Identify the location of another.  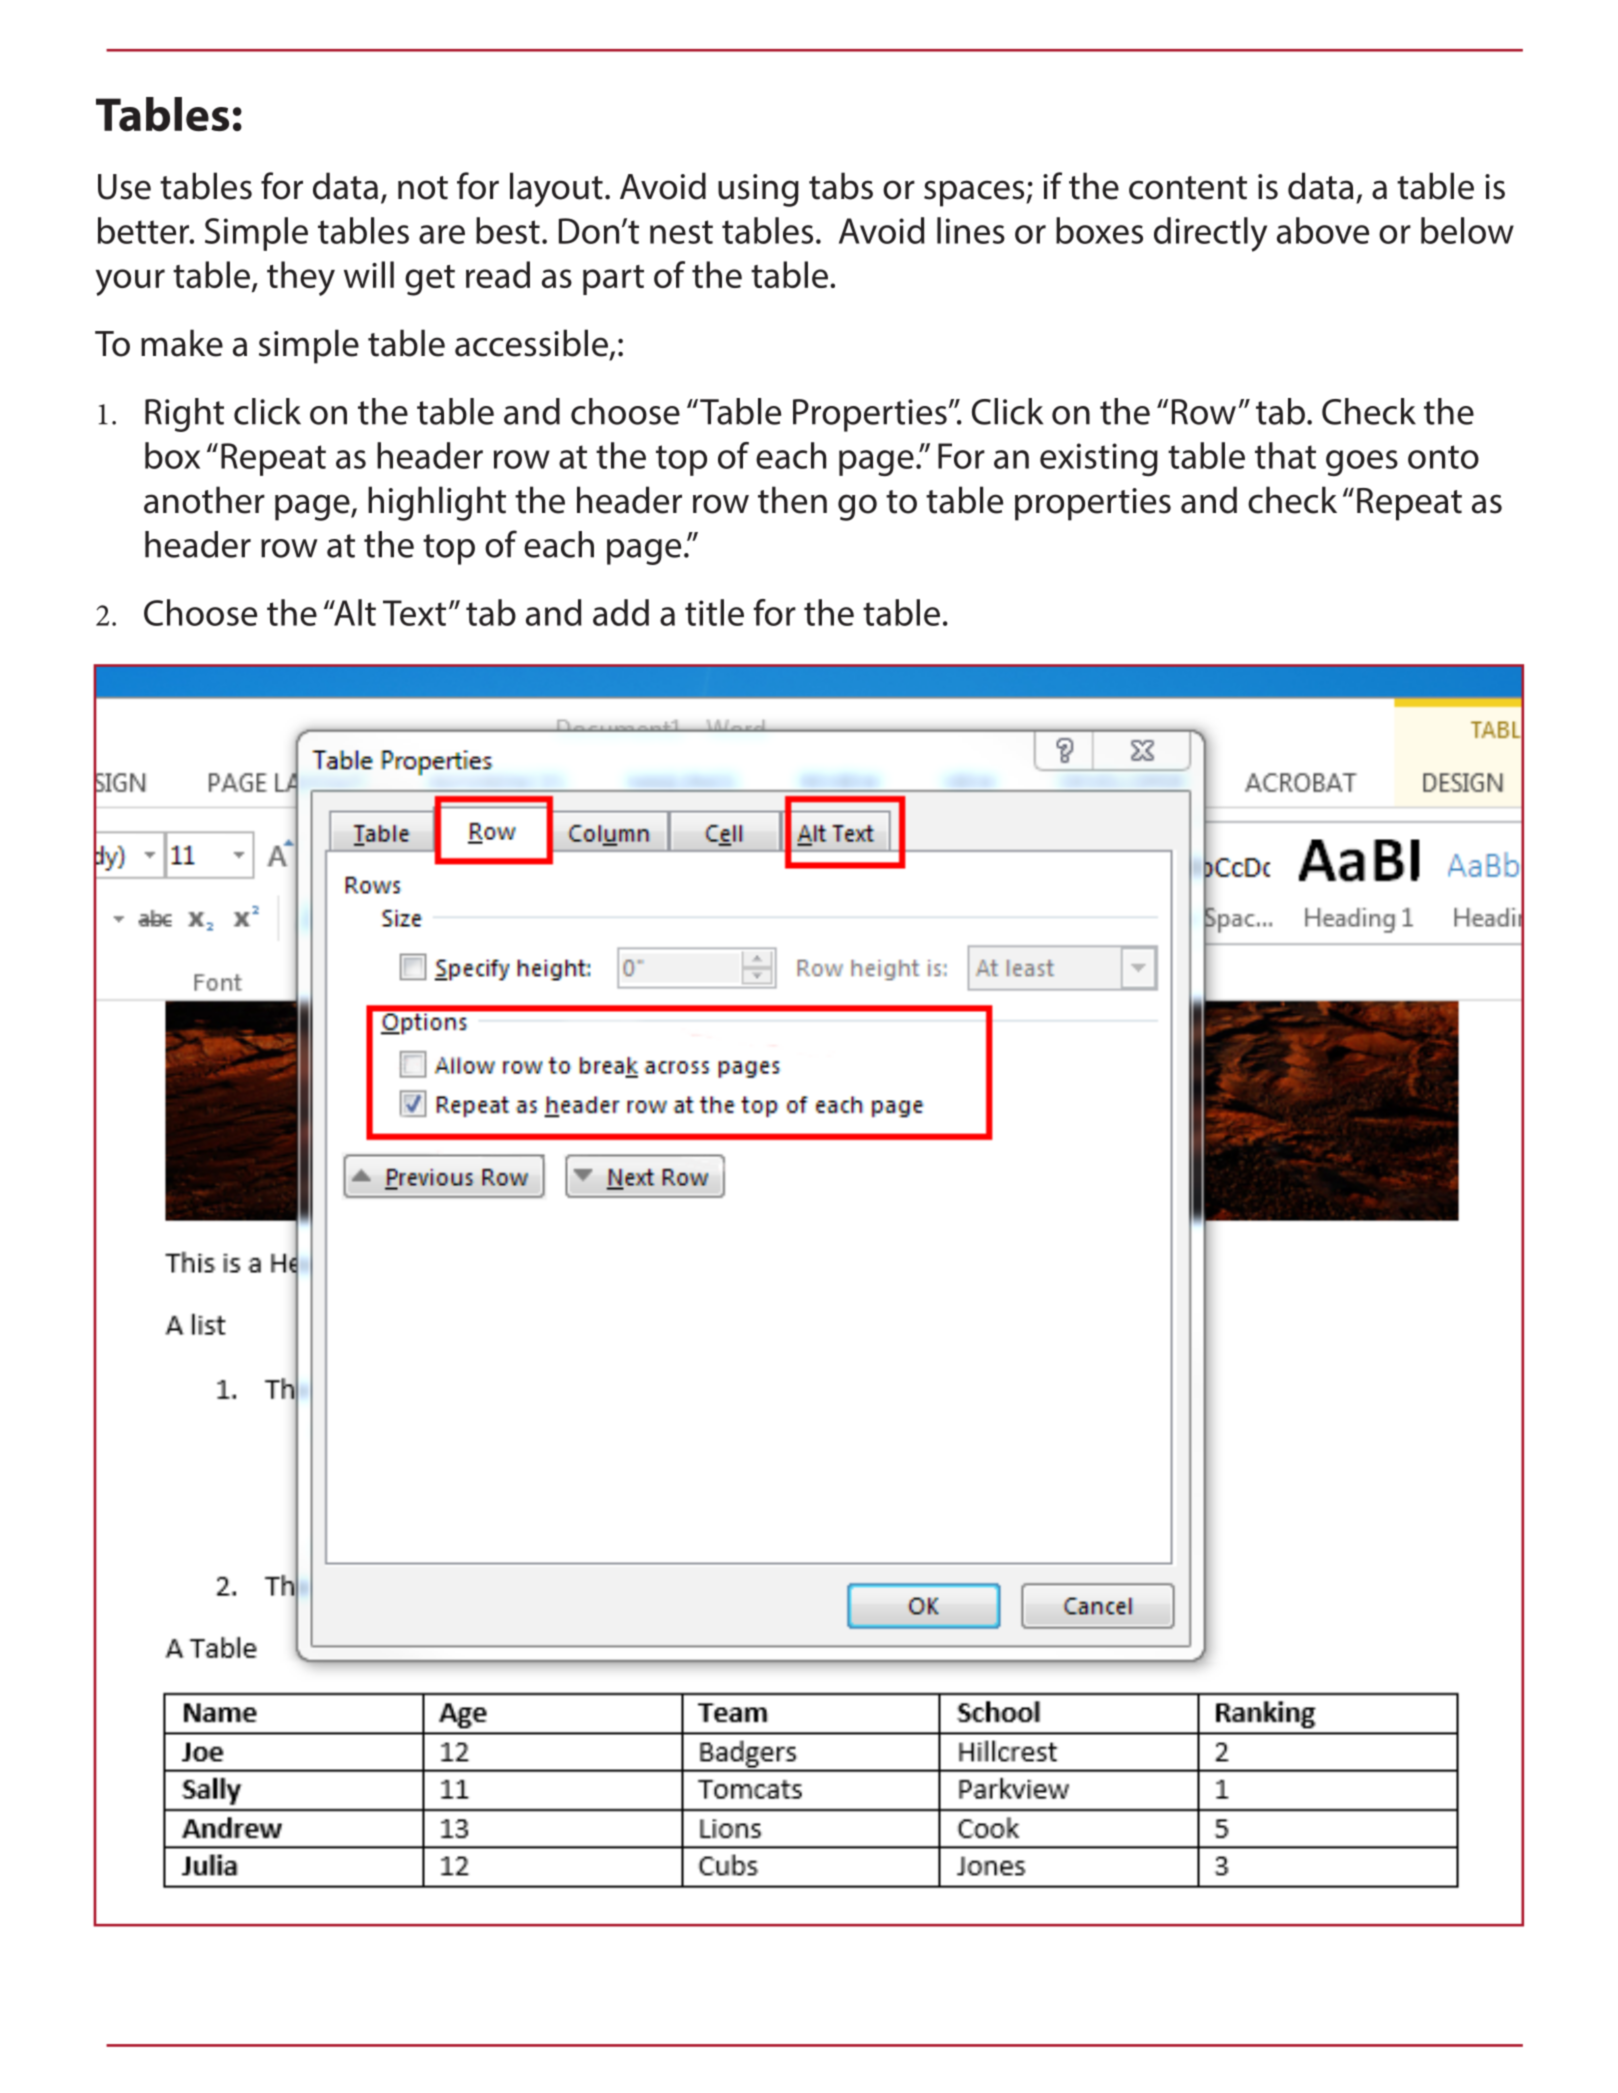
(204, 500).
